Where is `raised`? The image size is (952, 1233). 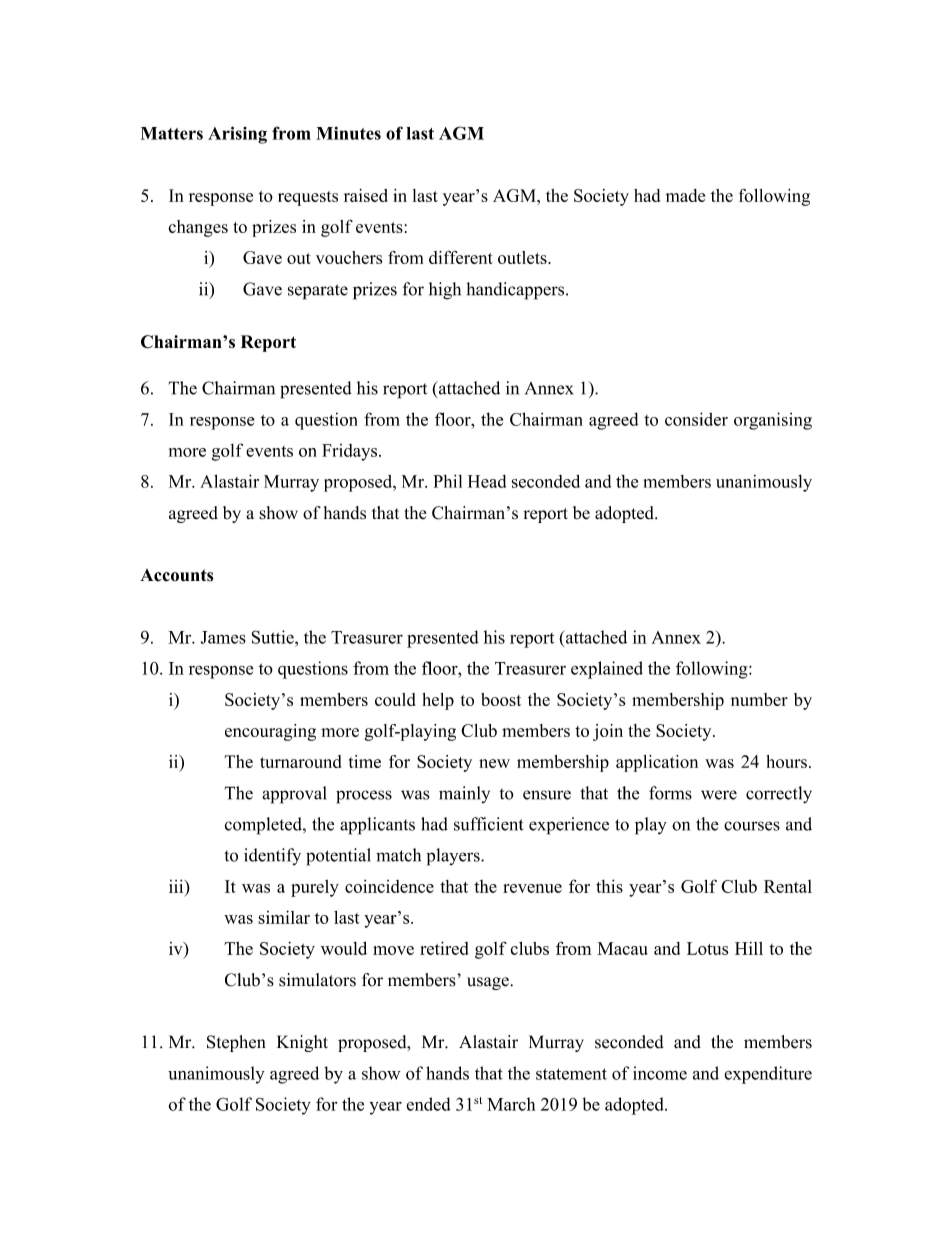
raised is located at coordinates (366, 195).
